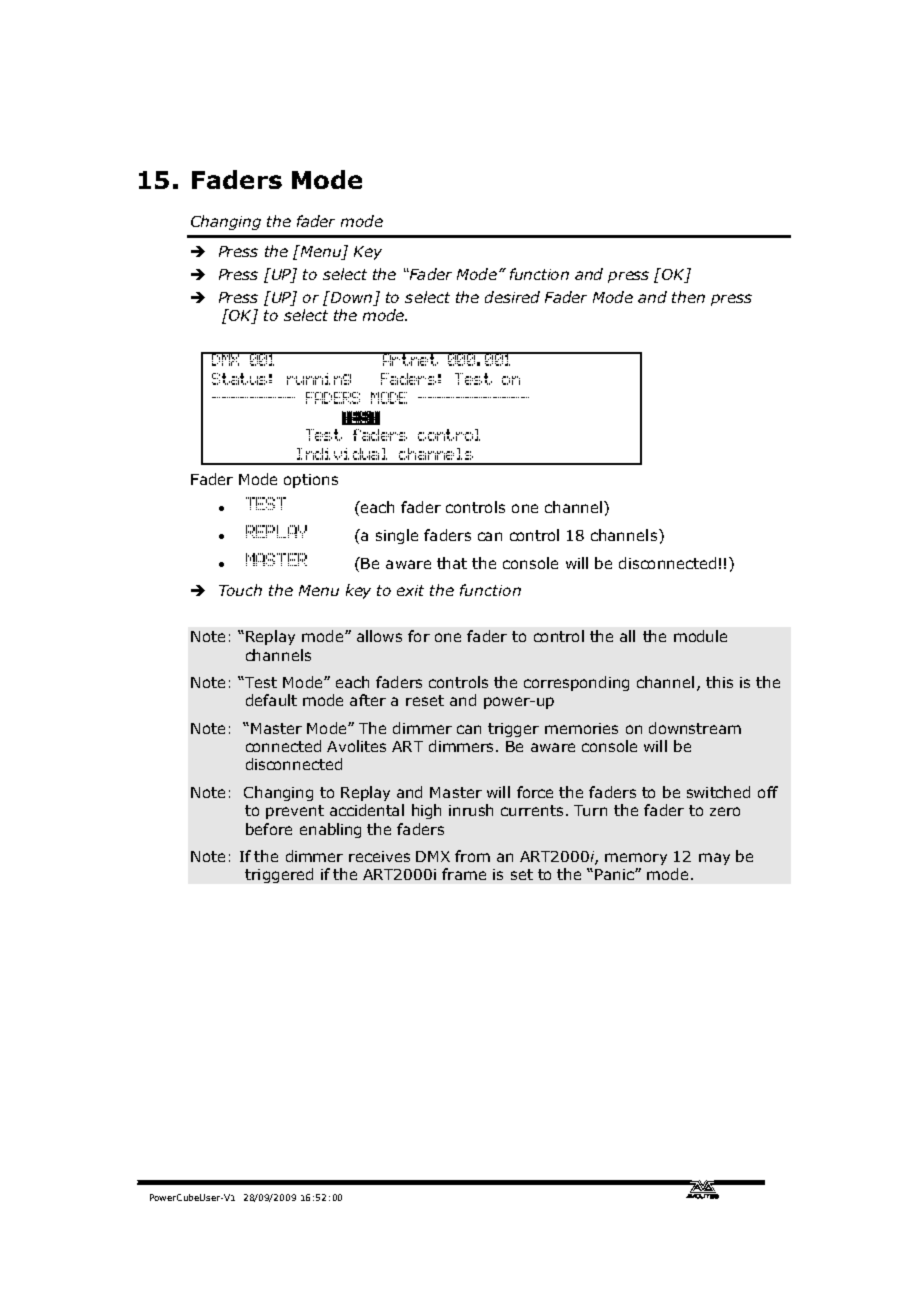  What do you see at coordinates (271, 700) in the screenshot?
I see `default` at bounding box center [271, 700].
